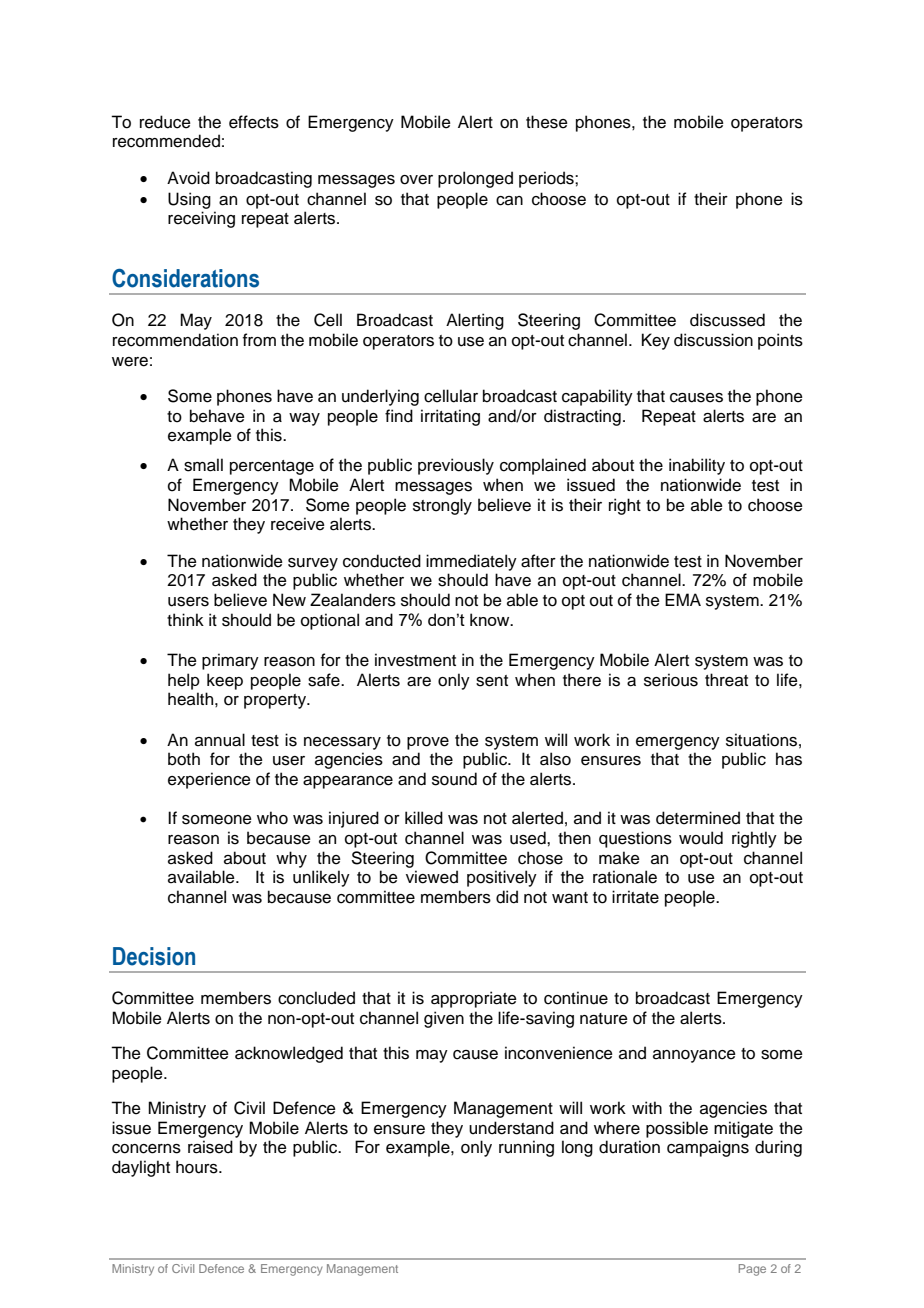  Describe the element at coordinates (154, 956) in the screenshot. I see `Decision` at that location.
